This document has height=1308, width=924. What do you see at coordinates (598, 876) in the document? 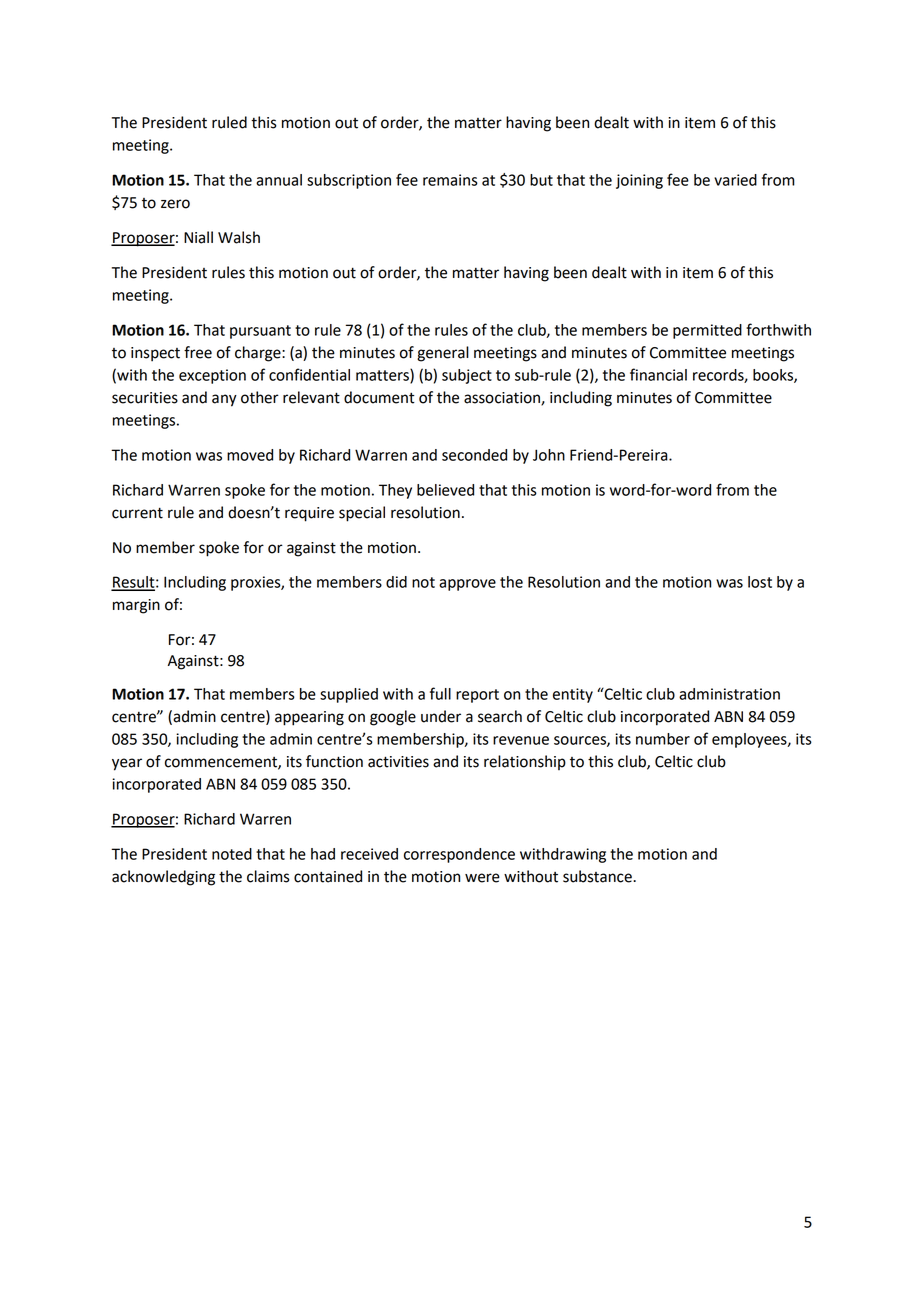
I see `substance` at bounding box center [598, 876].
